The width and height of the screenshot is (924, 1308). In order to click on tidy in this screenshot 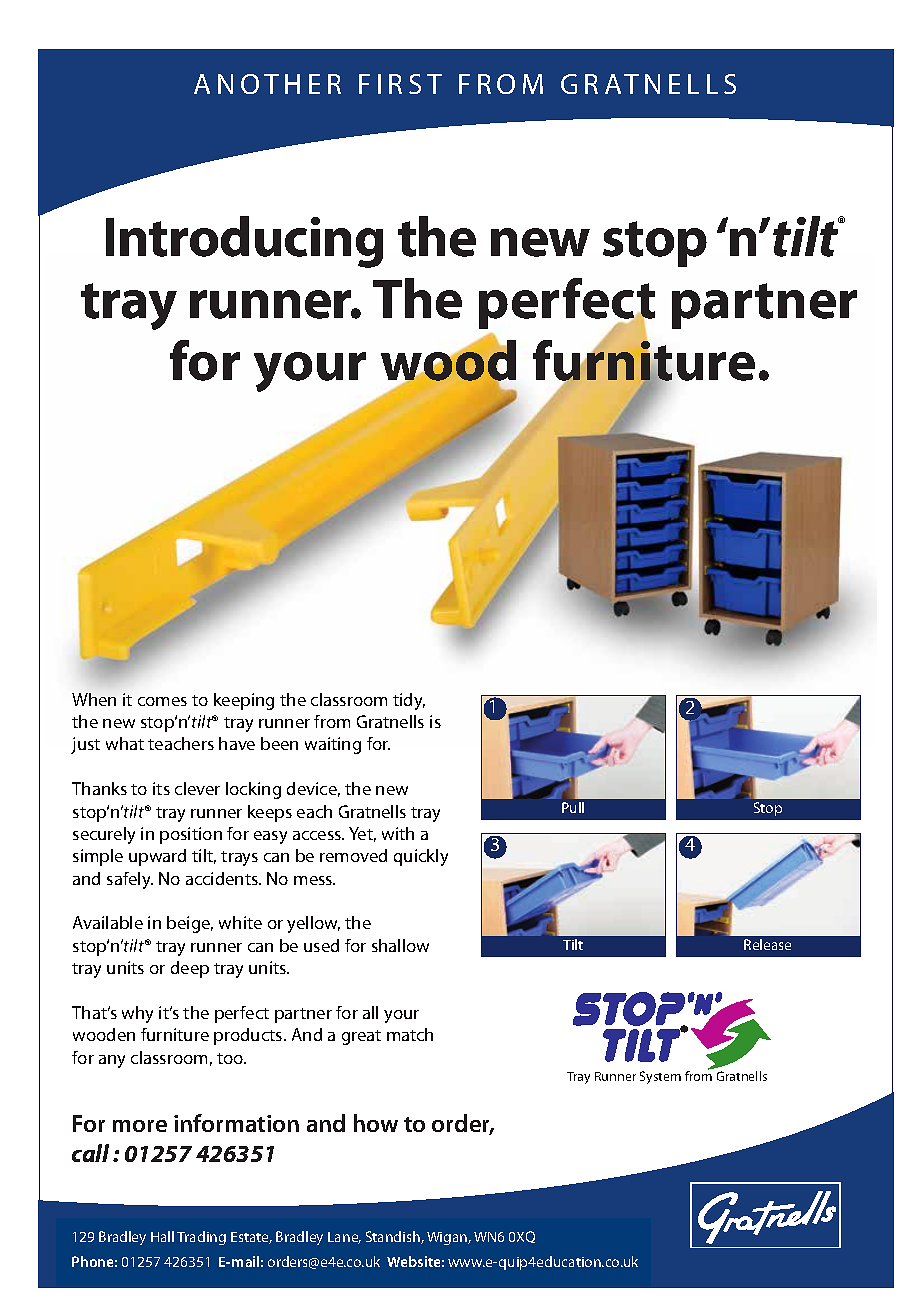, I will do `click(409, 701)`.
